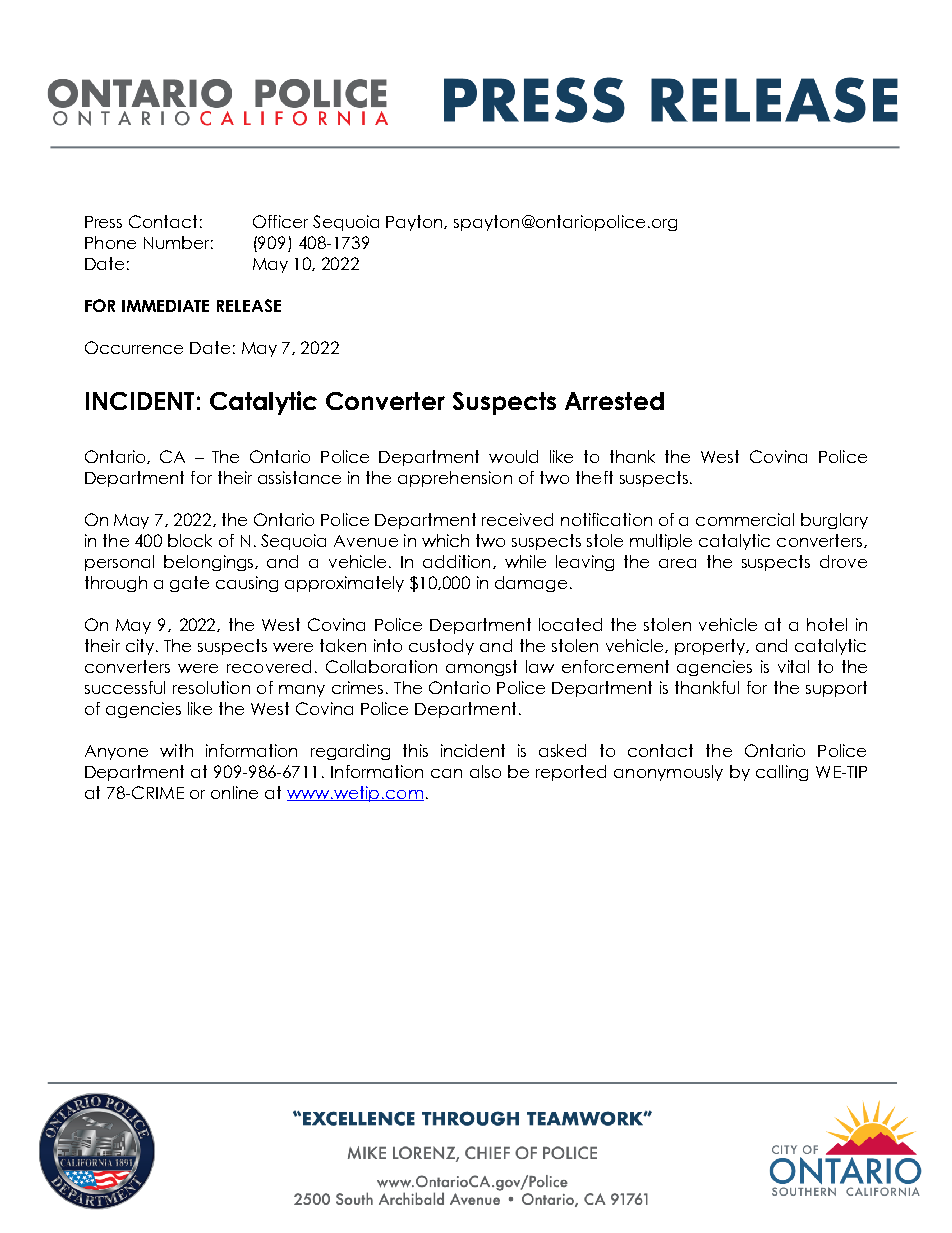  Describe the element at coordinates (141, 647) in the page. I see `city` at that location.
